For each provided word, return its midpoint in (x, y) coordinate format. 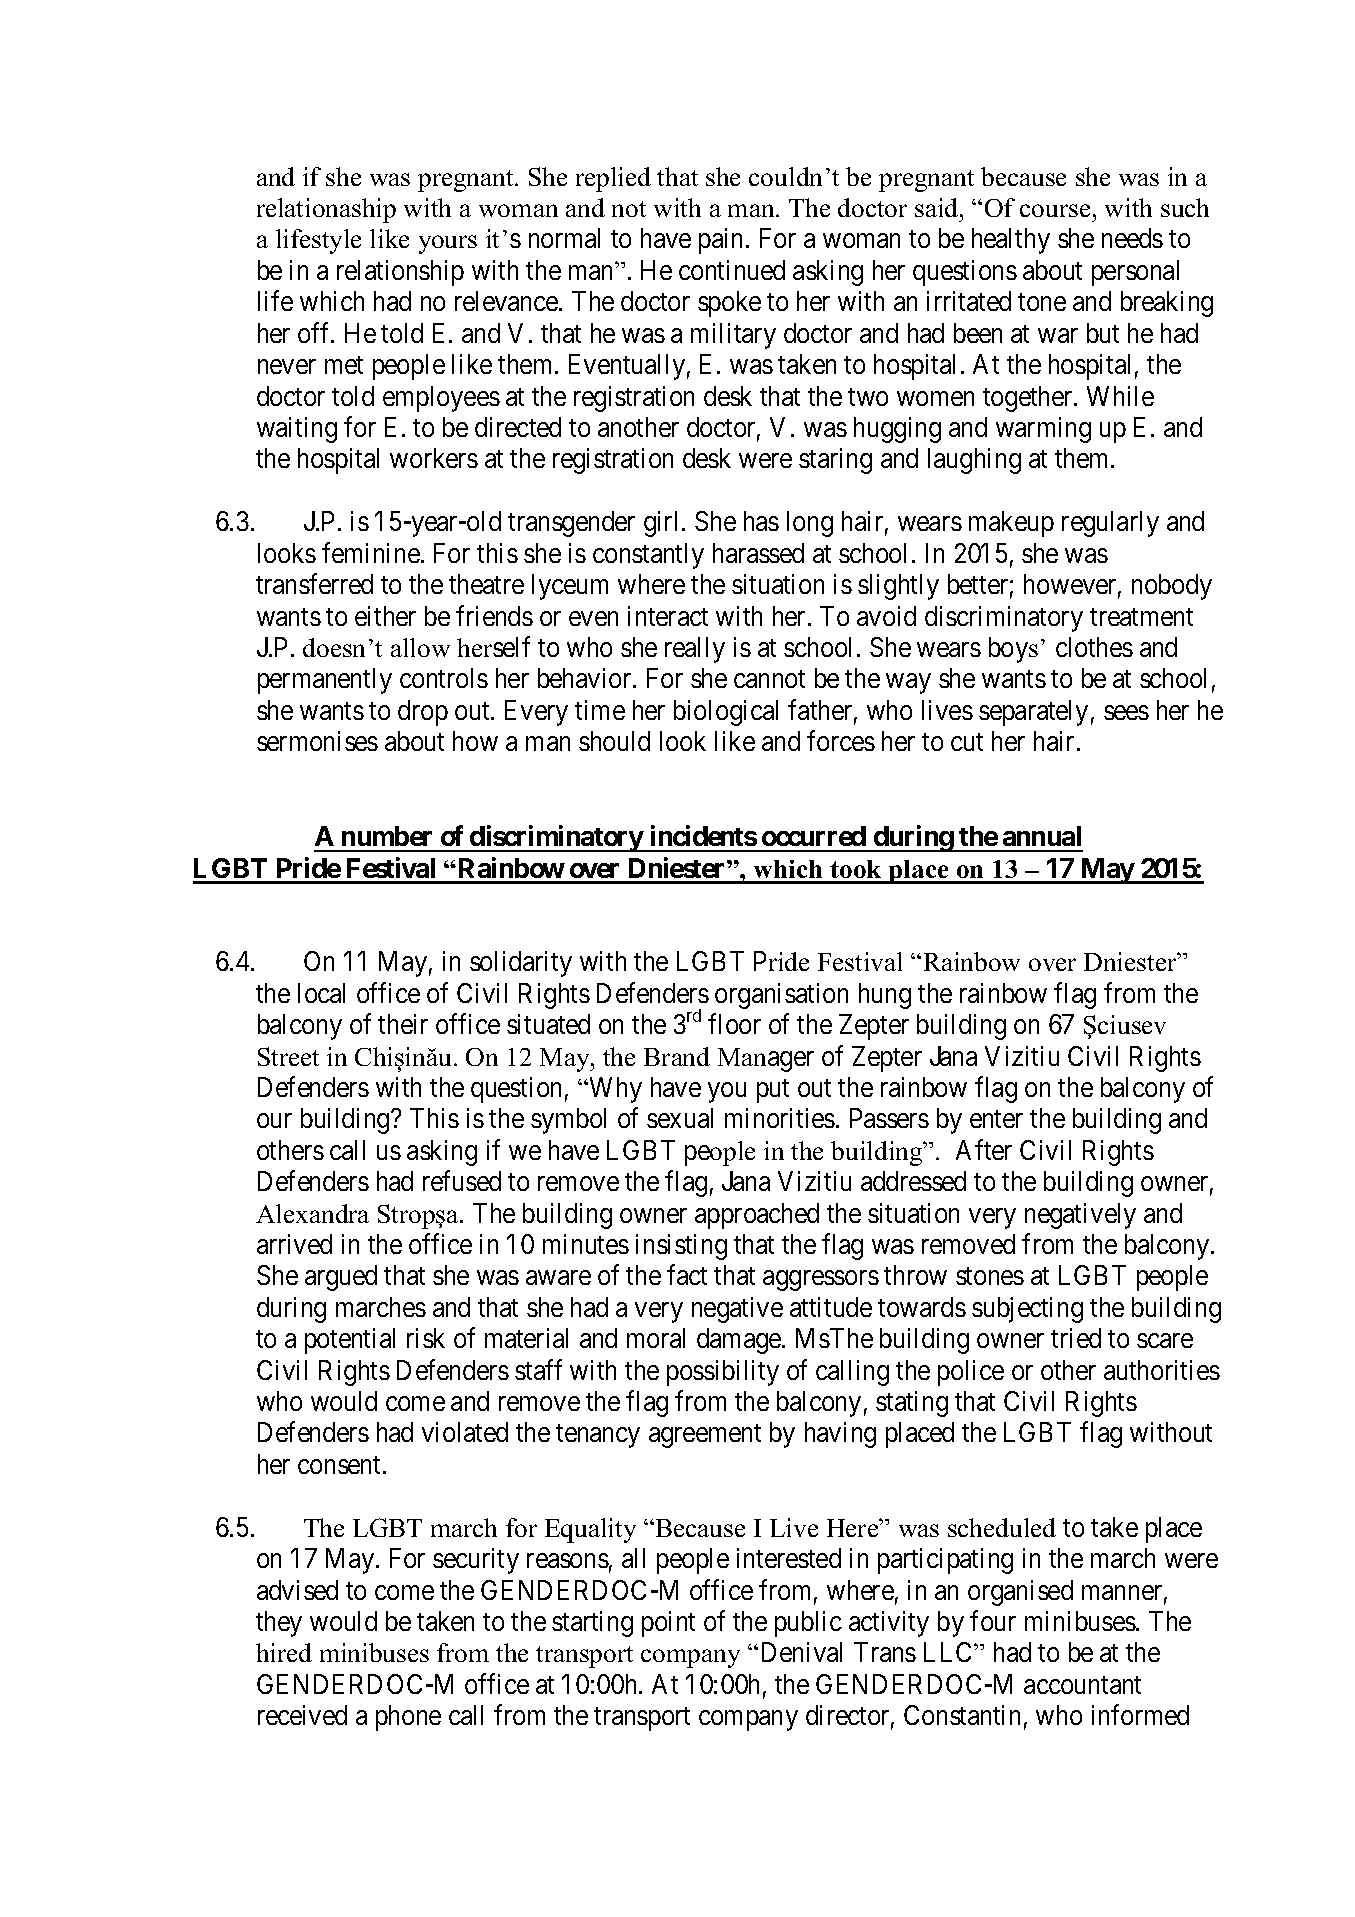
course (1055, 210)
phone (408, 1718)
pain (723, 241)
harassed (758, 553)
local (321, 993)
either (385, 616)
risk (426, 1338)
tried (1076, 1338)
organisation (781, 996)
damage (740, 1341)
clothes (1094, 647)
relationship (400, 273)
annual (1042, 836)
